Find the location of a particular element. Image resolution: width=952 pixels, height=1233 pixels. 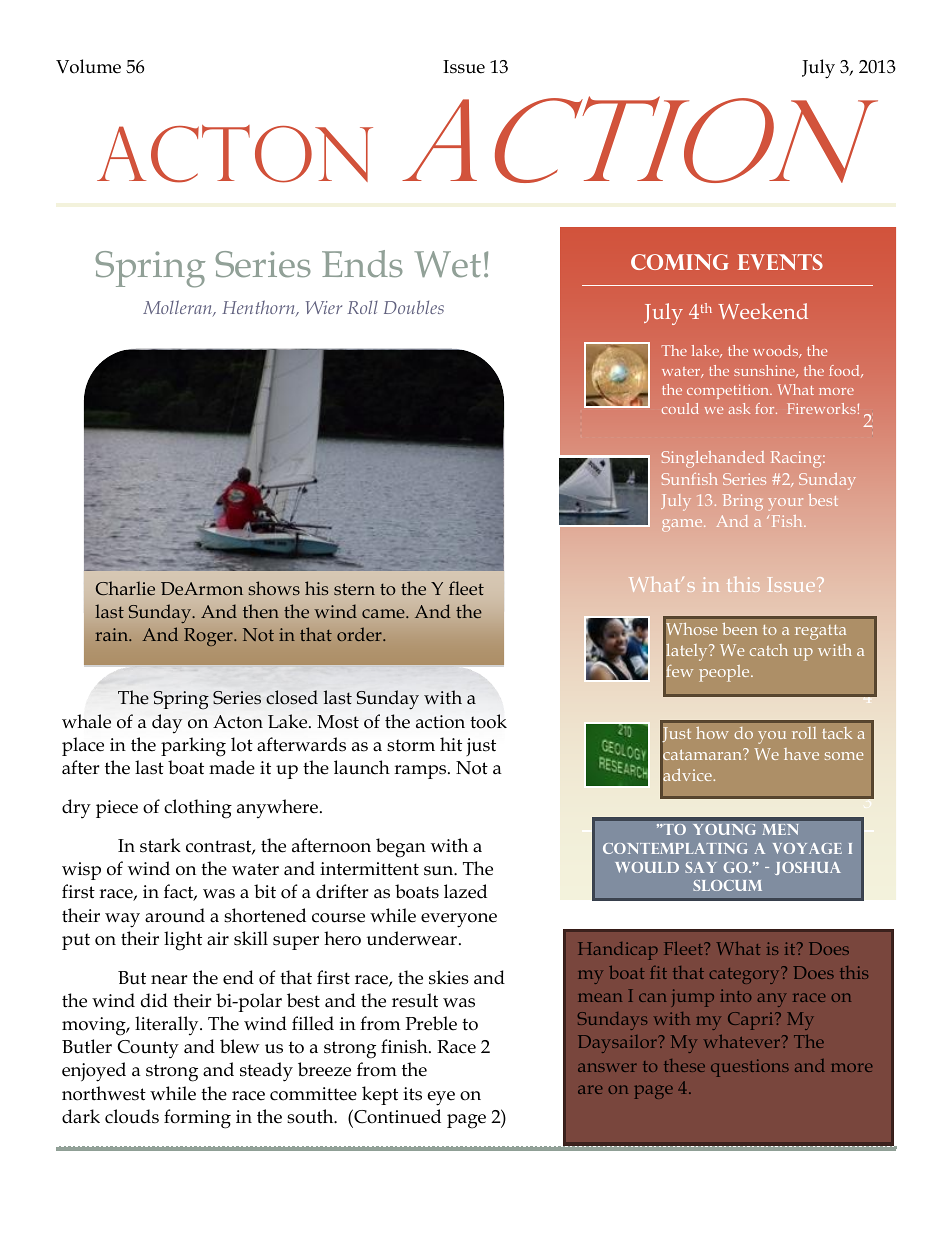

questions is located at coordinates (750, 1068).
